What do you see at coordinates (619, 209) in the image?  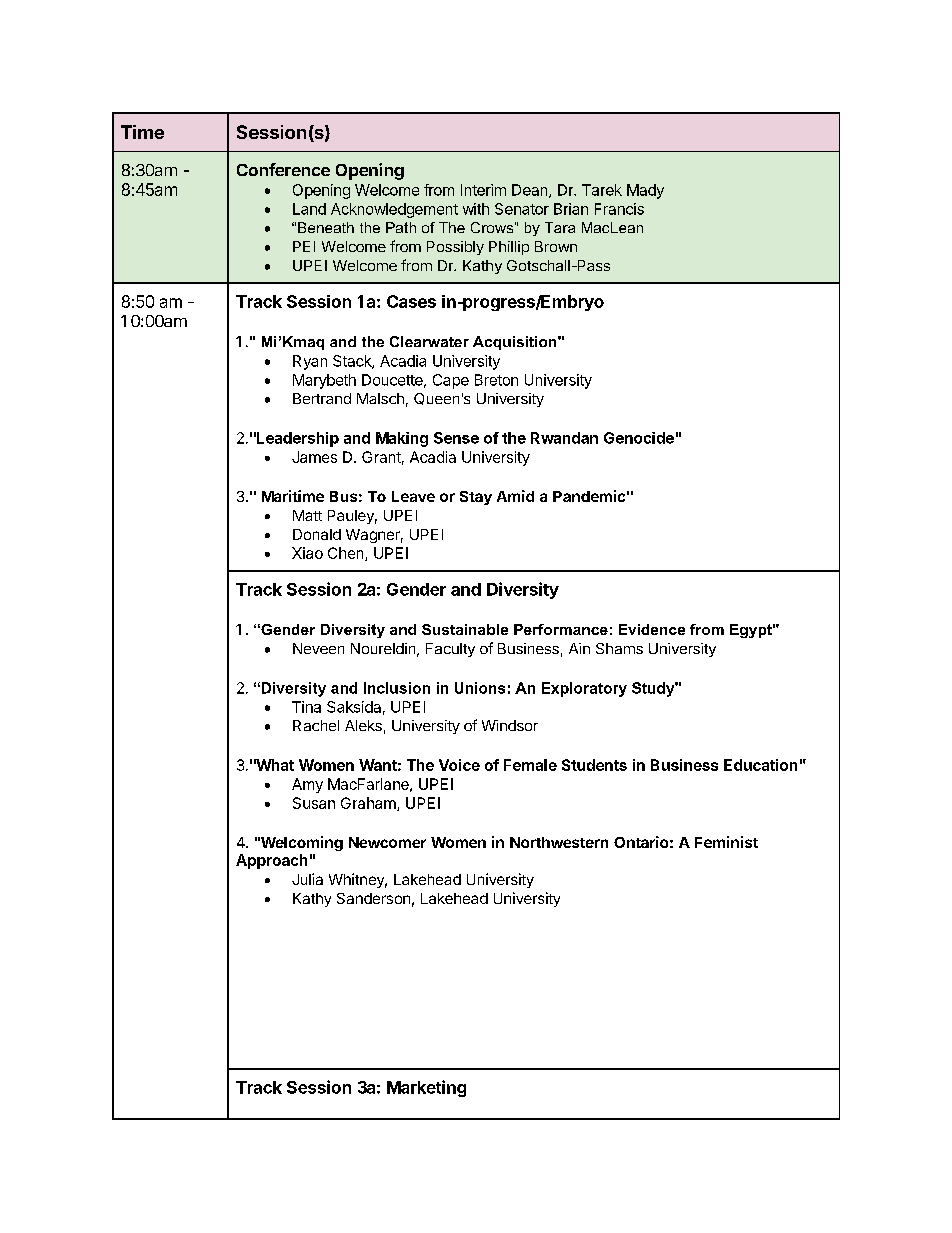 I see `Francis` at bounding box center [619, 209].
